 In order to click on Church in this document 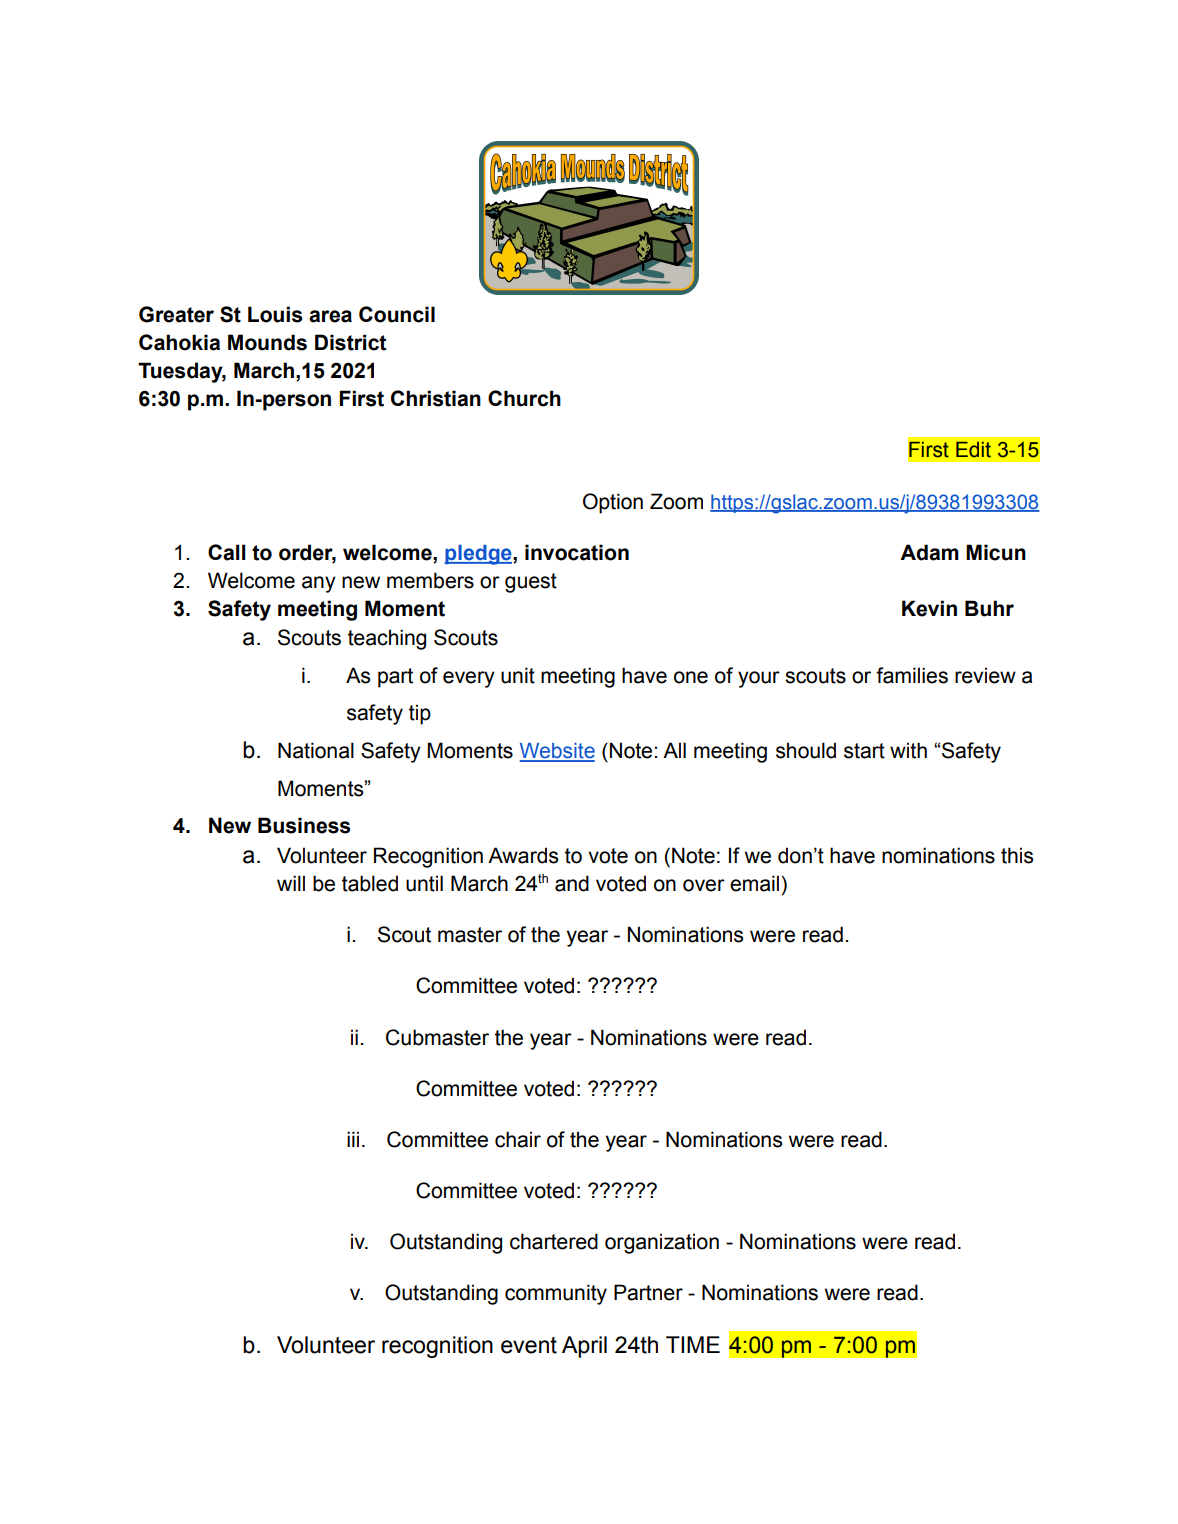, I will do `click(524, 398)`.
